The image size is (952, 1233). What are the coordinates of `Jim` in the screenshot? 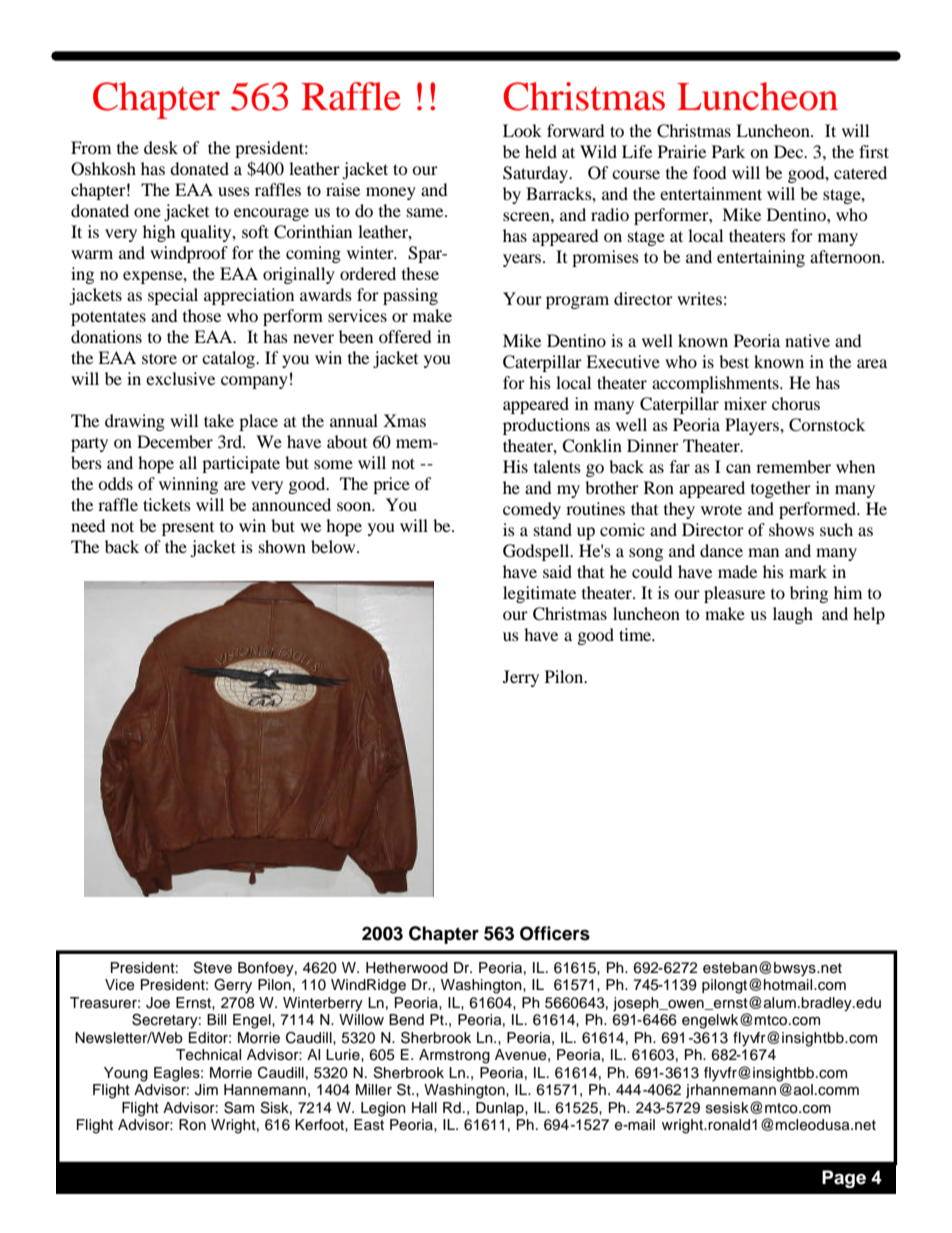 It's located at (206, 1090).
